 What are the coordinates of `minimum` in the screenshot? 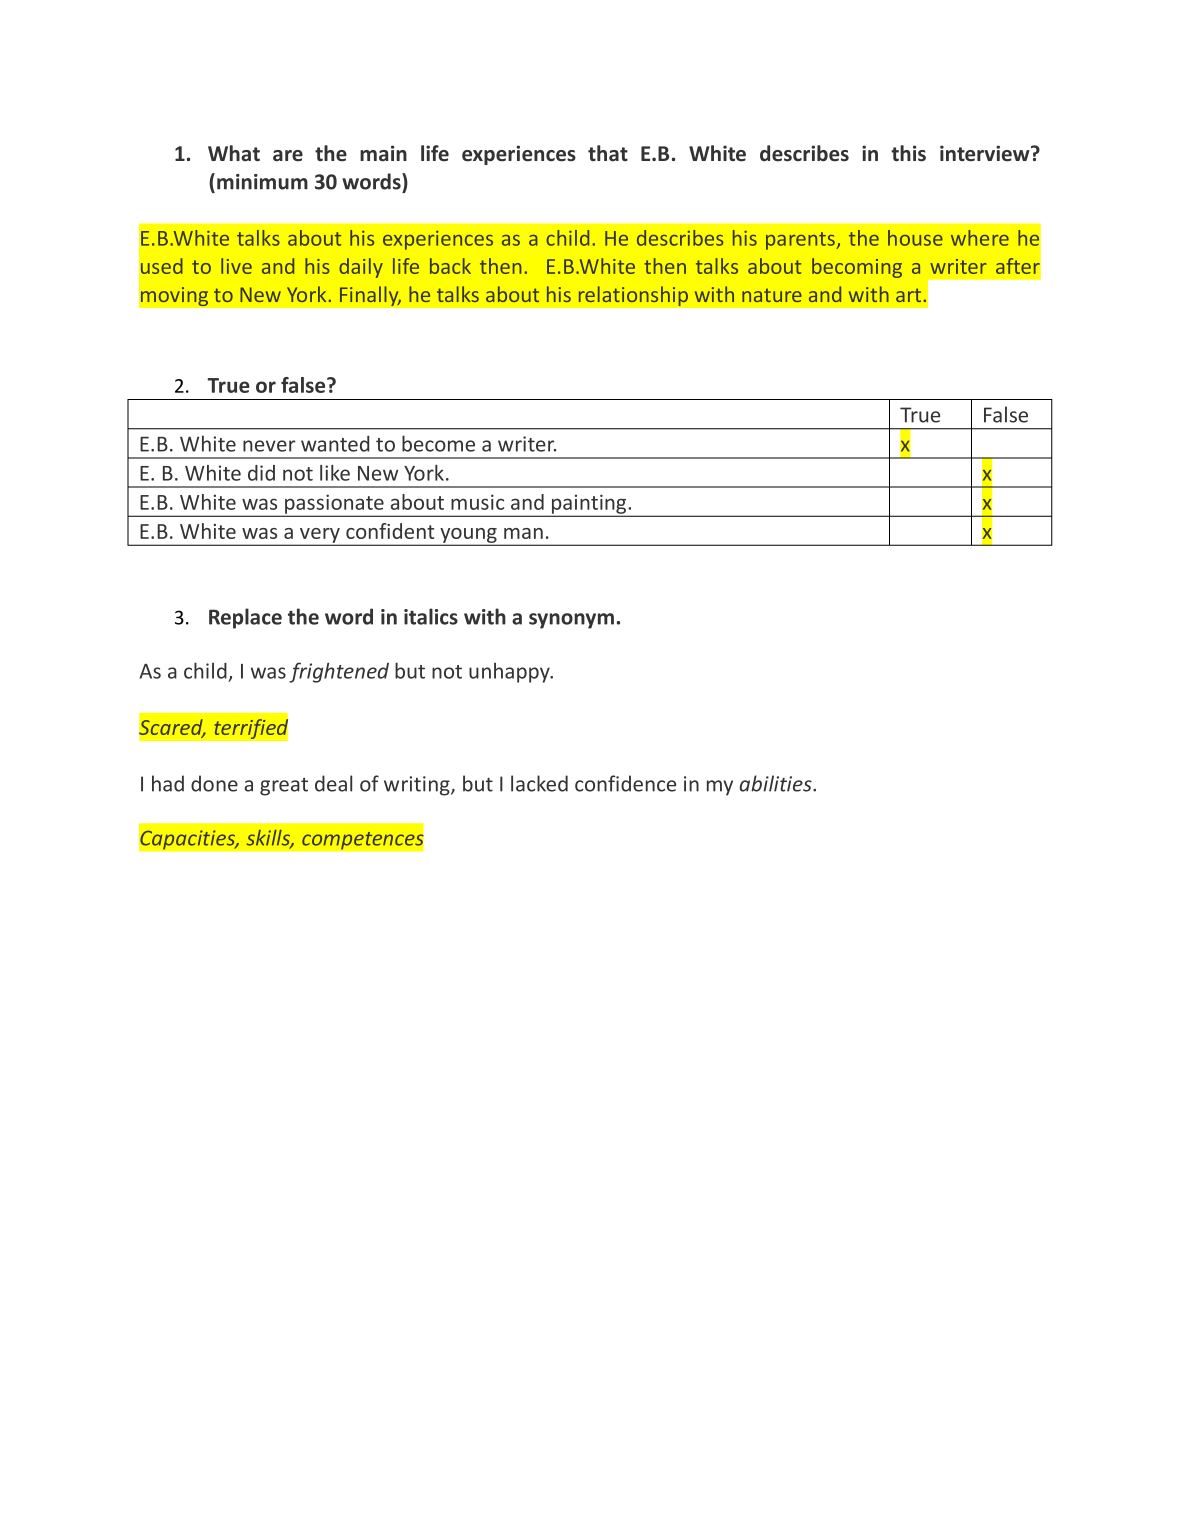 It's located at (262, 182).
